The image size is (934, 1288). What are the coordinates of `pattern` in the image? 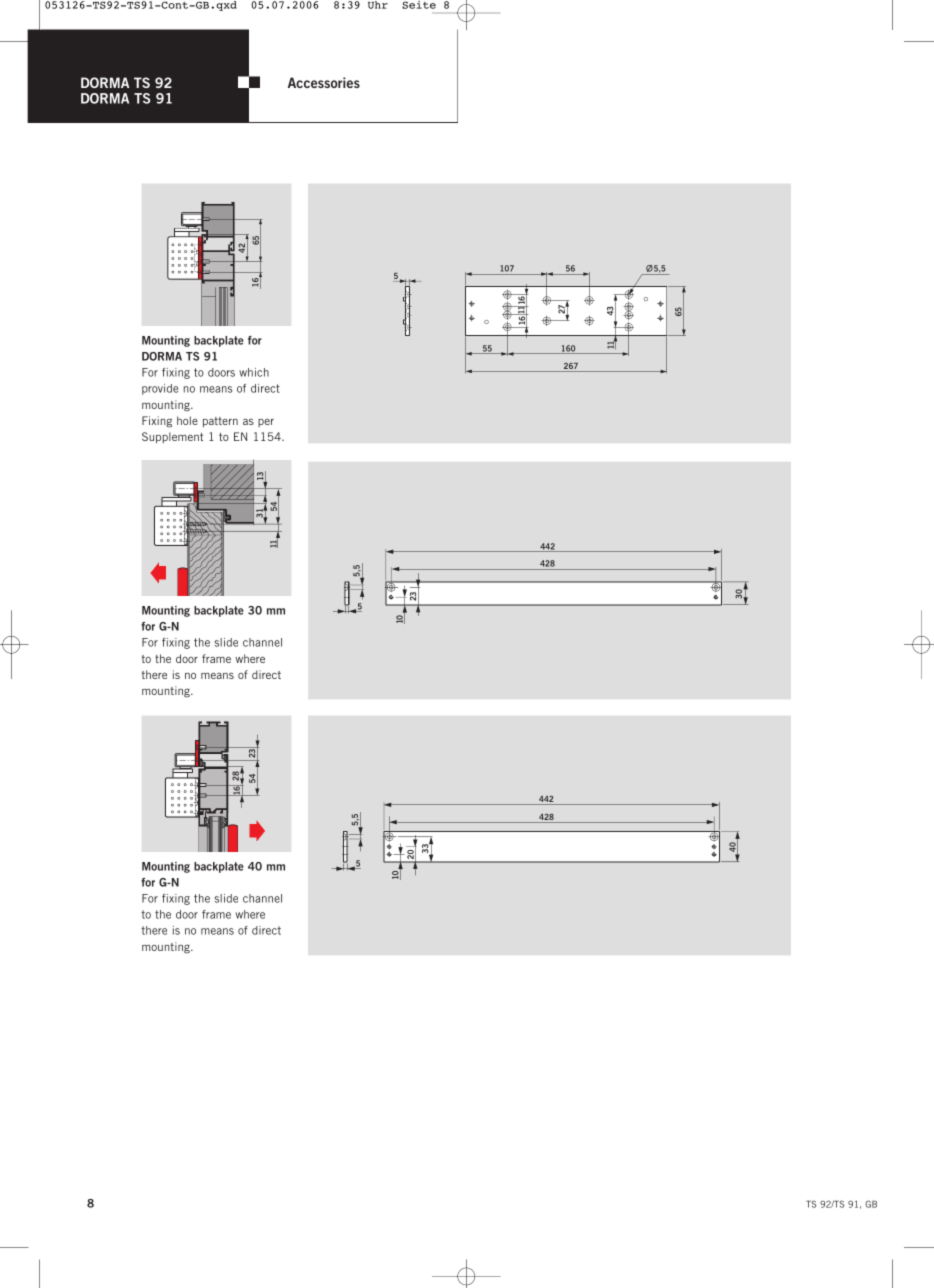 It's located at (220, 422).
